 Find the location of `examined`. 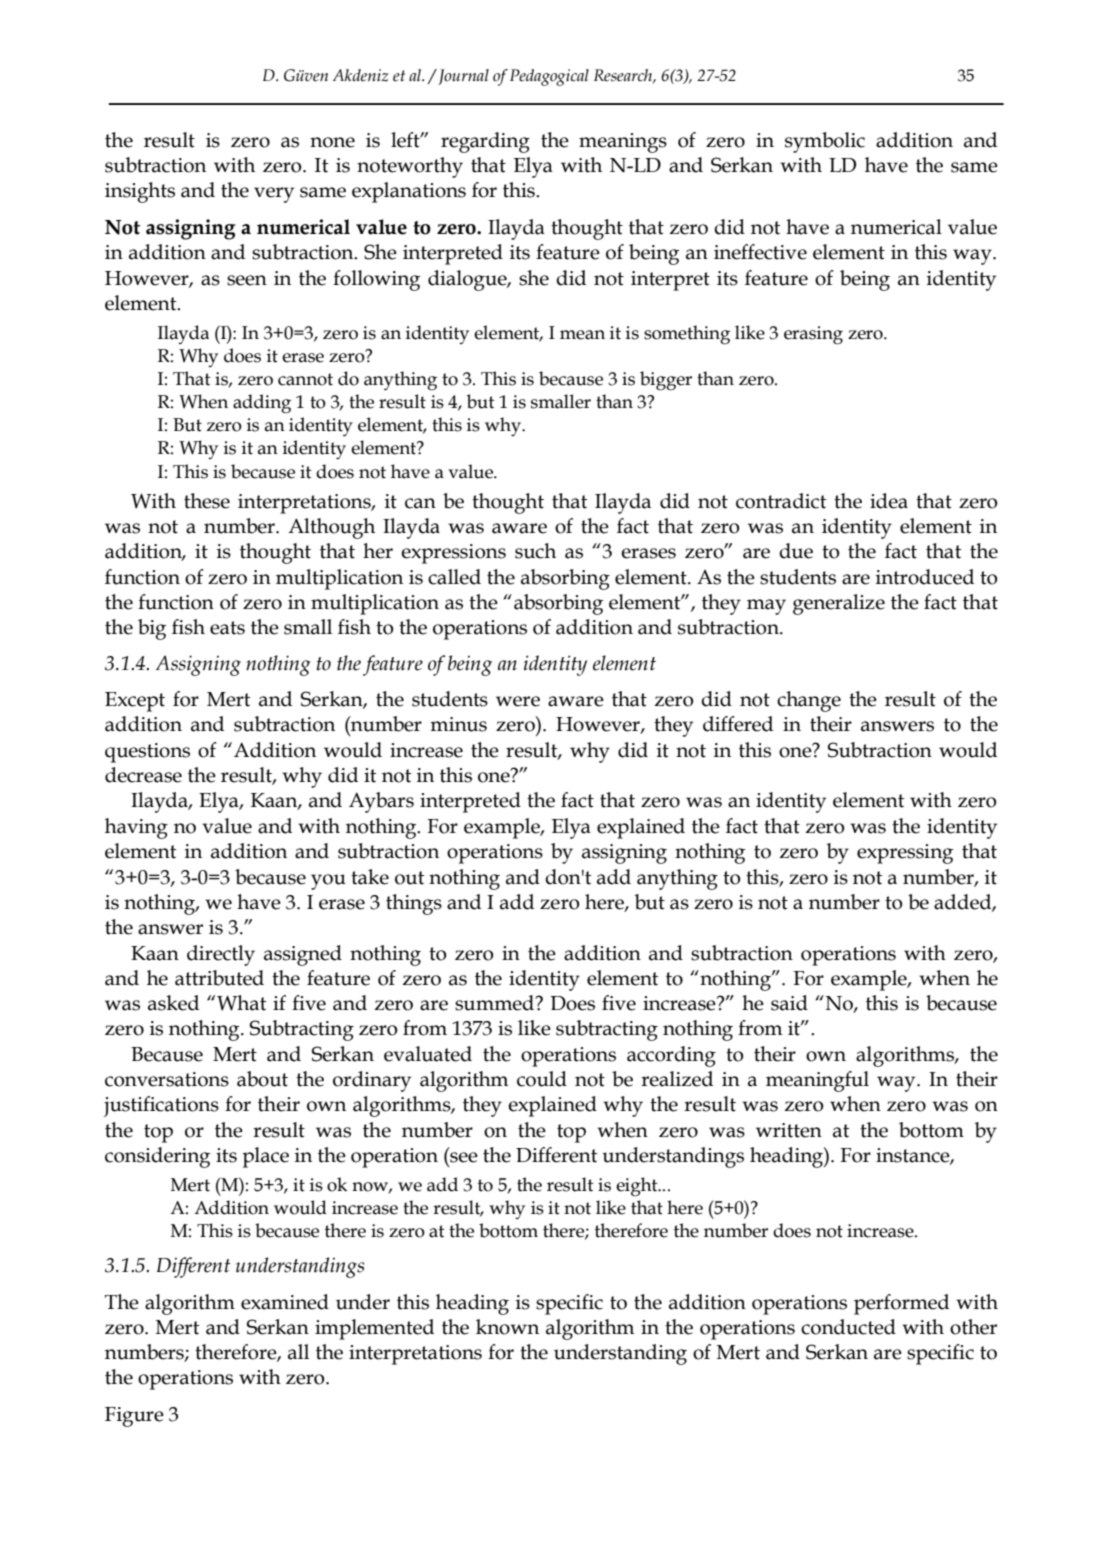

examined is located at coordinates (285, 1302).
